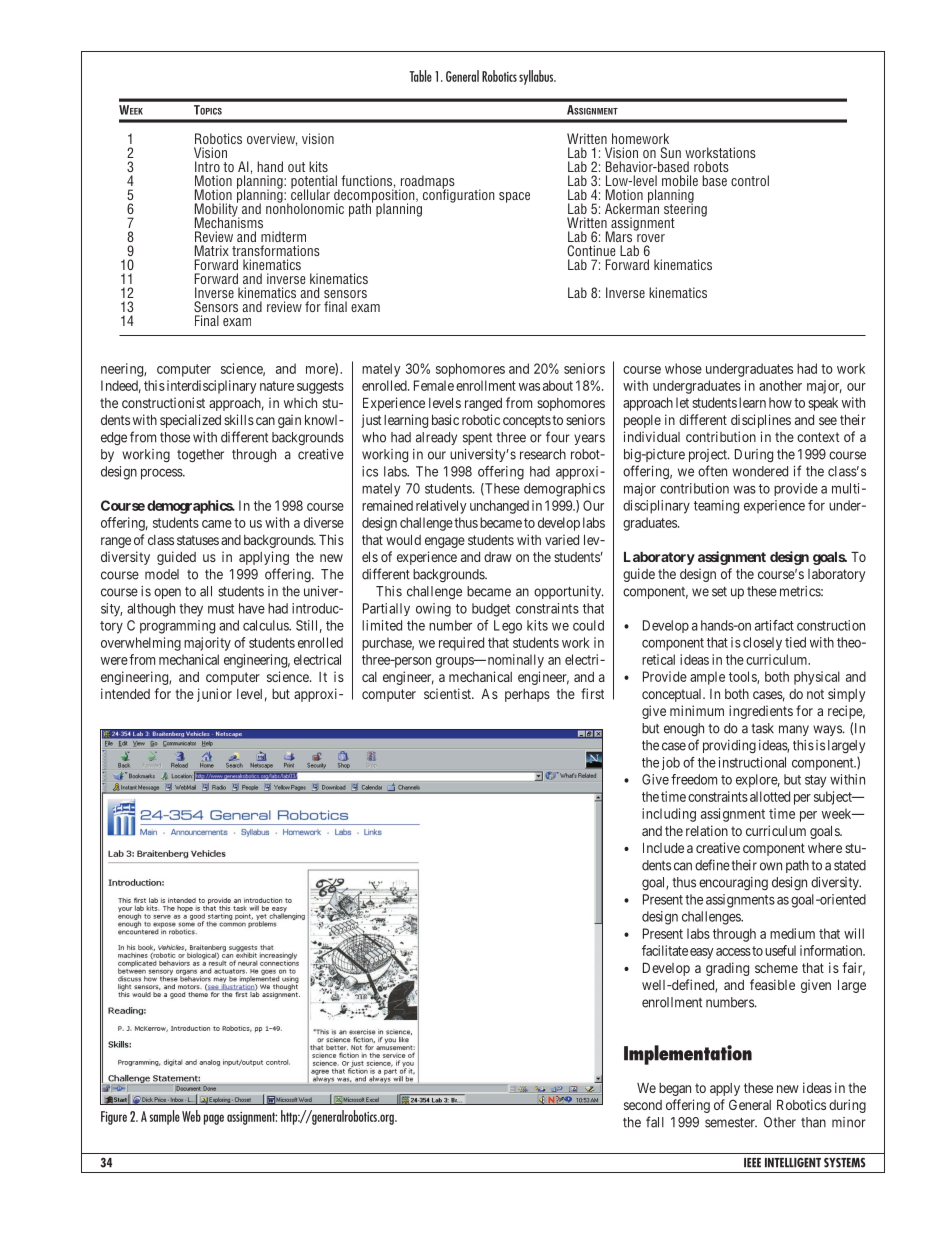  What do you see at coordinates (272, 139) in the screenshot?
I see `overview` at bounding box center [272, 139].
